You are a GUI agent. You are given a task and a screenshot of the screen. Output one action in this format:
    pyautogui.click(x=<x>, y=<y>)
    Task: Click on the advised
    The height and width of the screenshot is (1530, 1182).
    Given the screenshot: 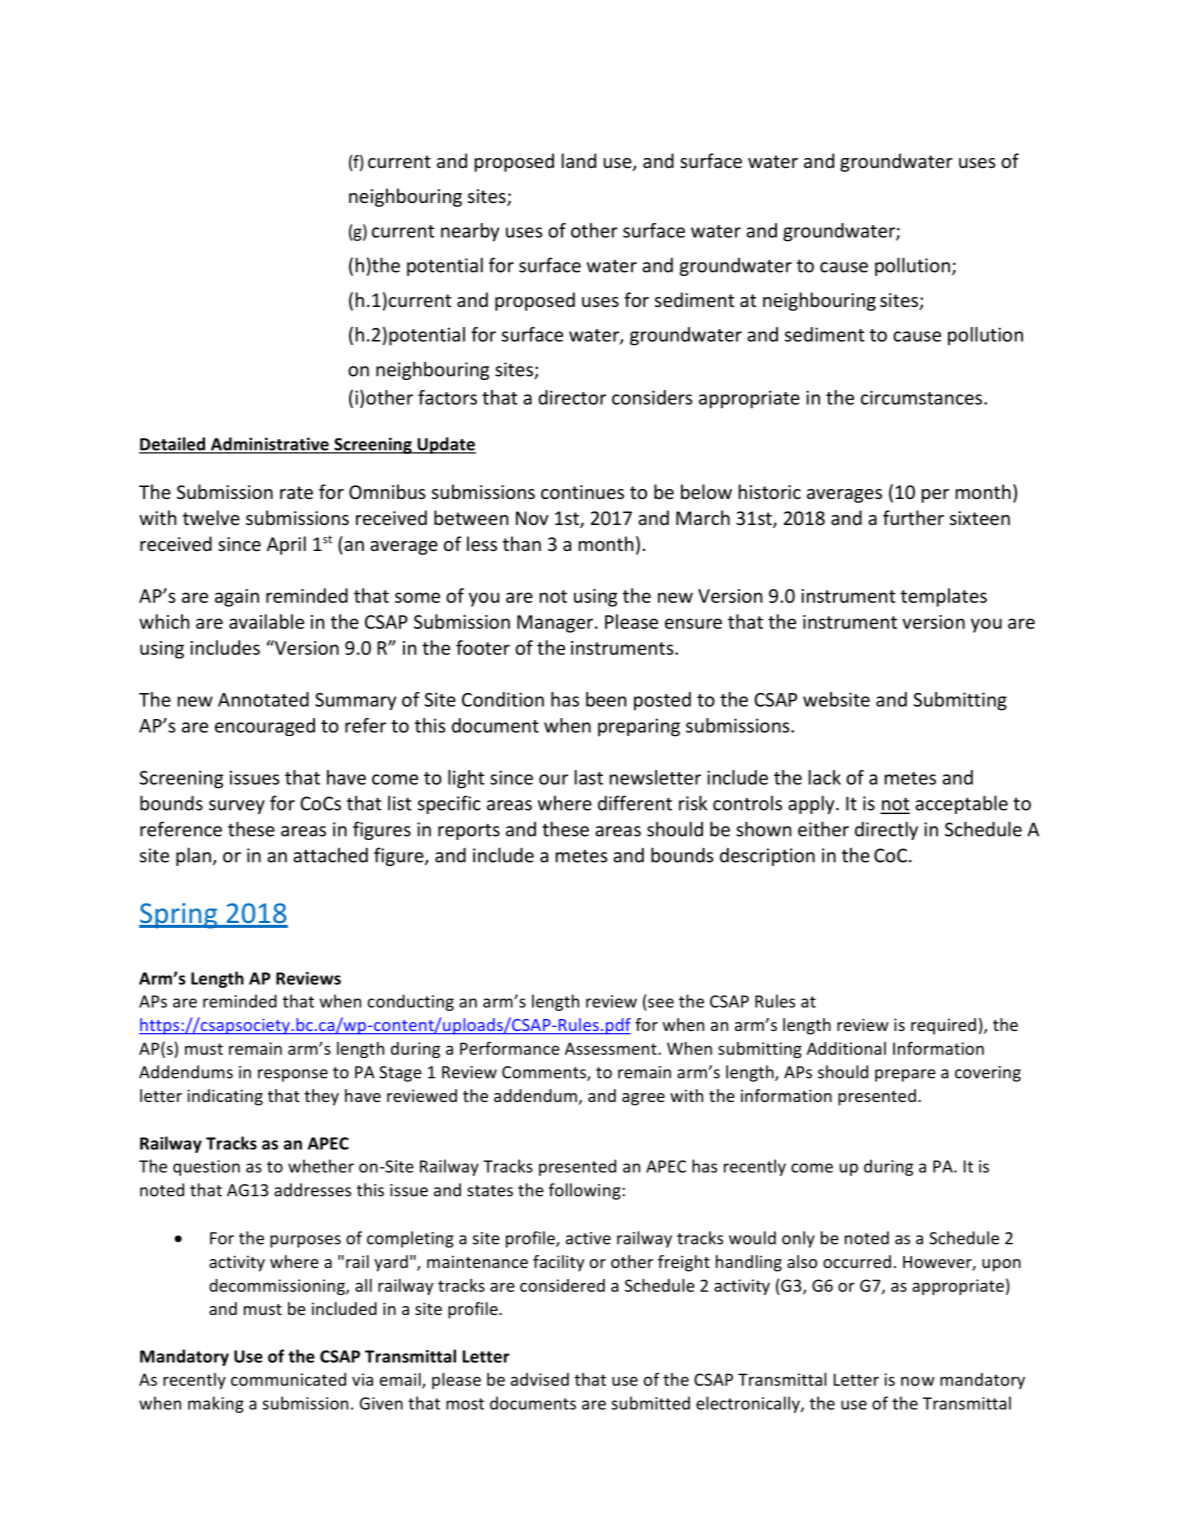 What is the action you would take?
    pyautogui.click(x=540, y=1379)
